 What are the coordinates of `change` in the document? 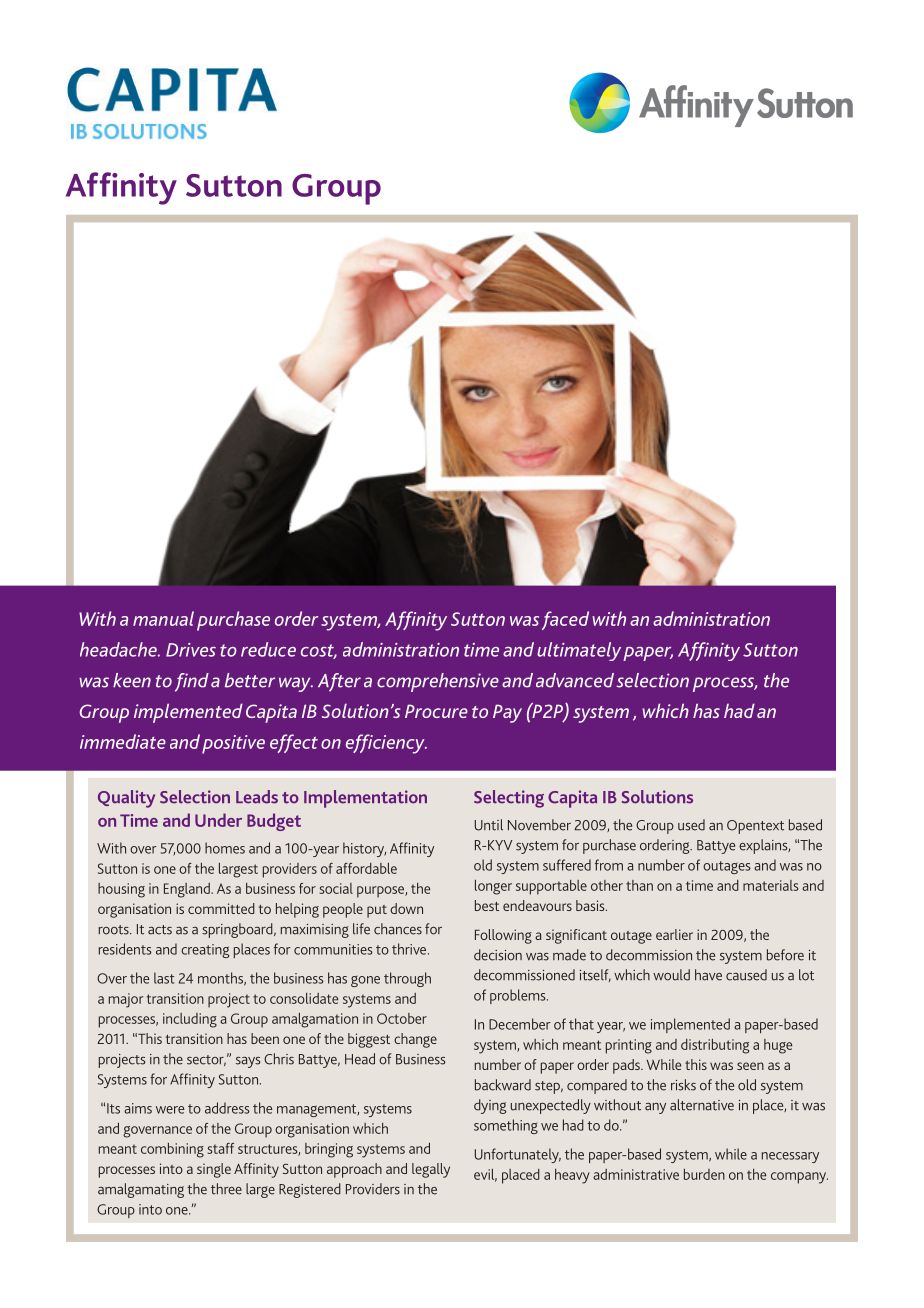 It's located at (415, 1040).
